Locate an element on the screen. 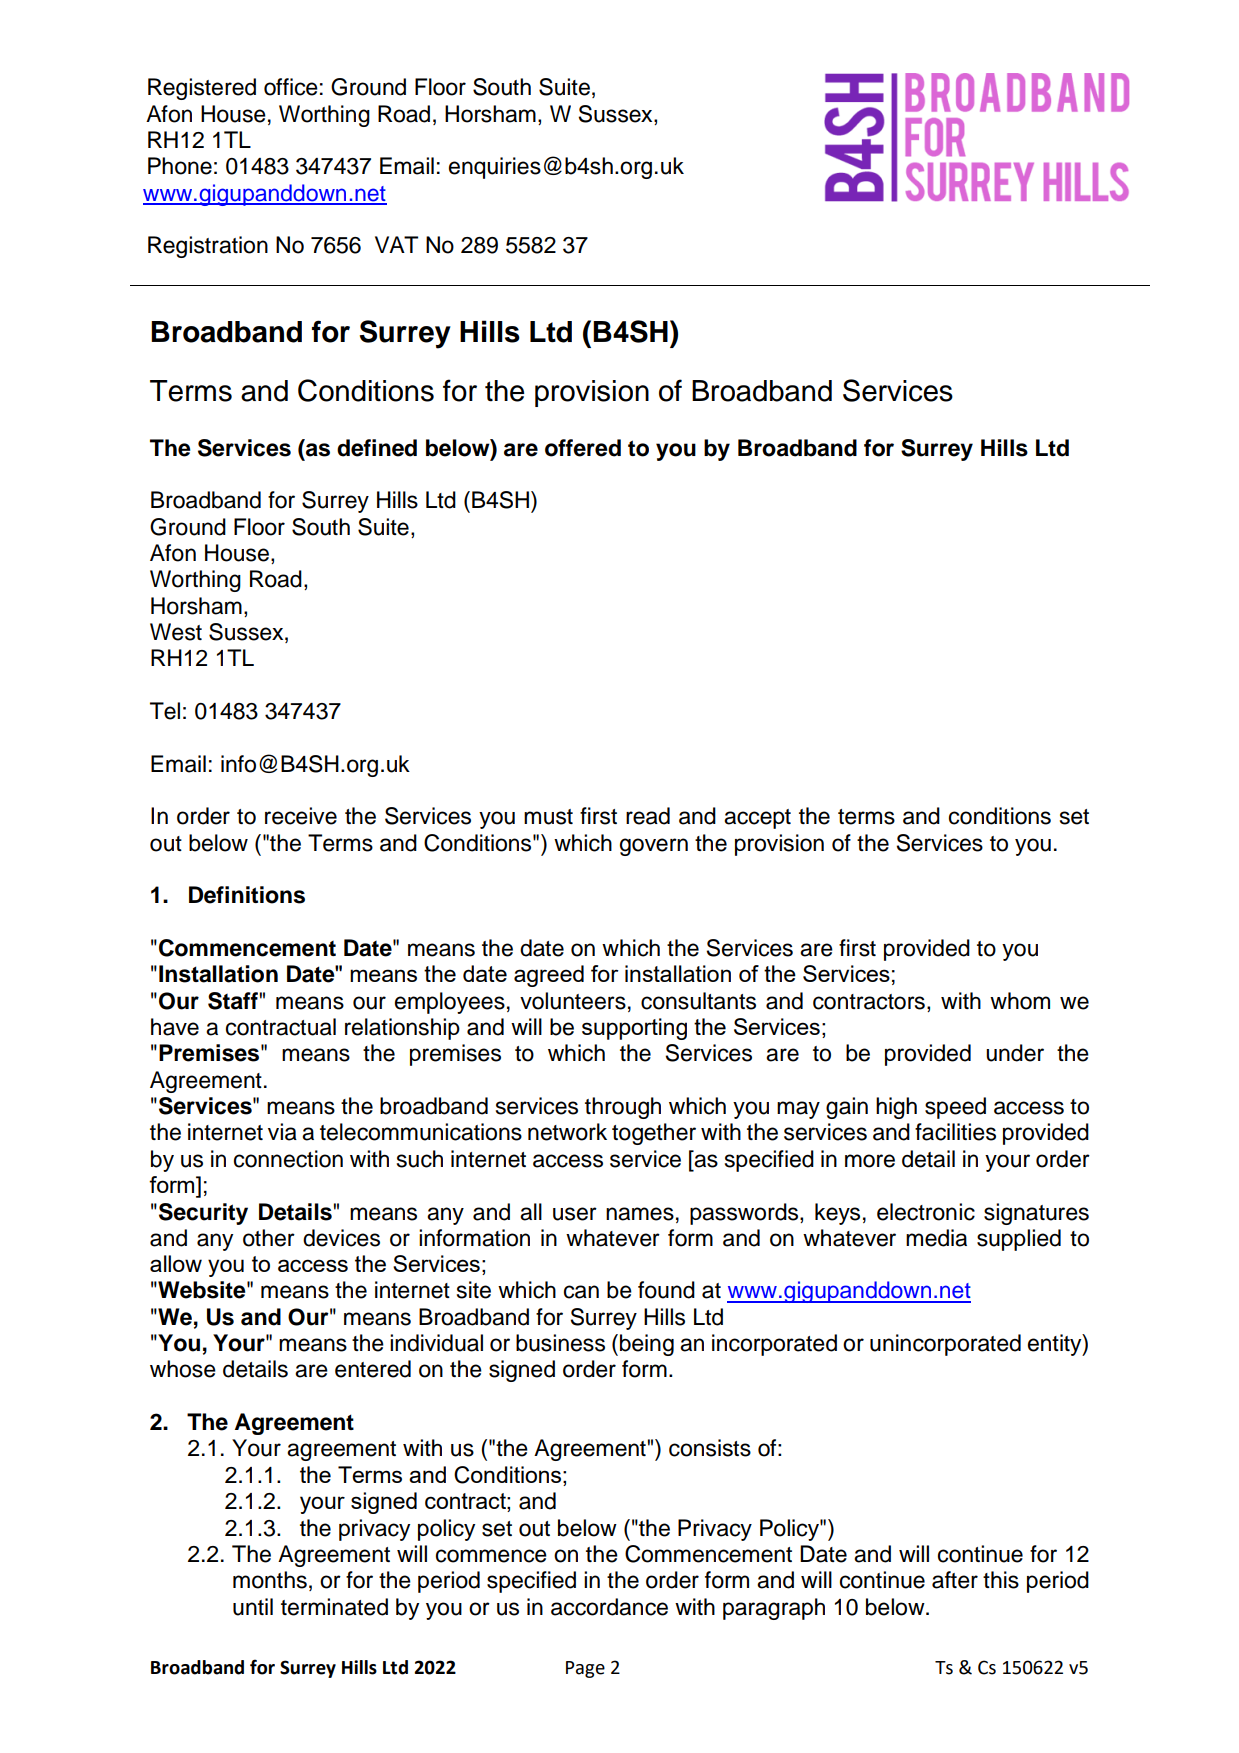  office is located at coordinates (291, 87).
